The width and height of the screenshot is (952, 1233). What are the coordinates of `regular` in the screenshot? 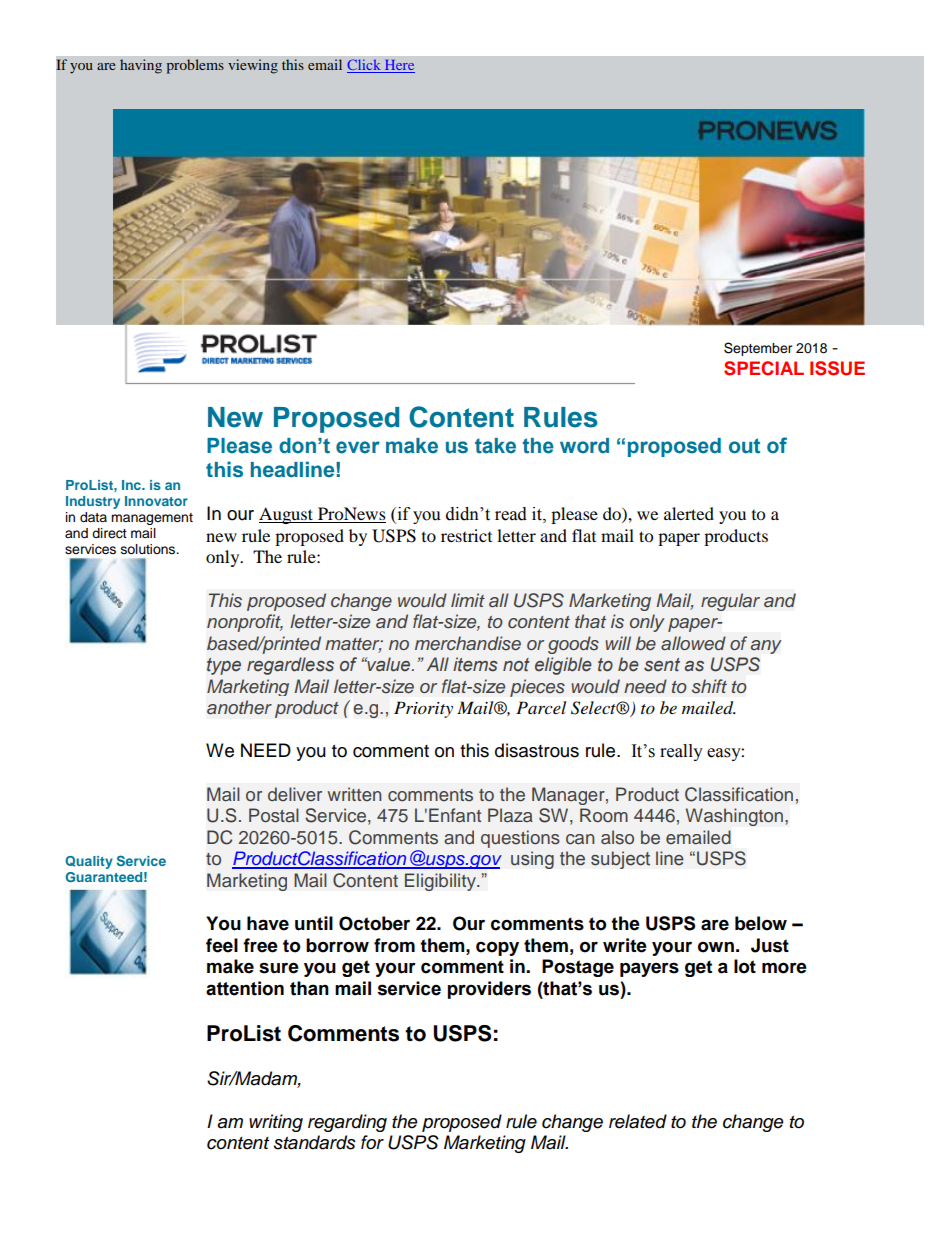 It's located at (730, 602).
